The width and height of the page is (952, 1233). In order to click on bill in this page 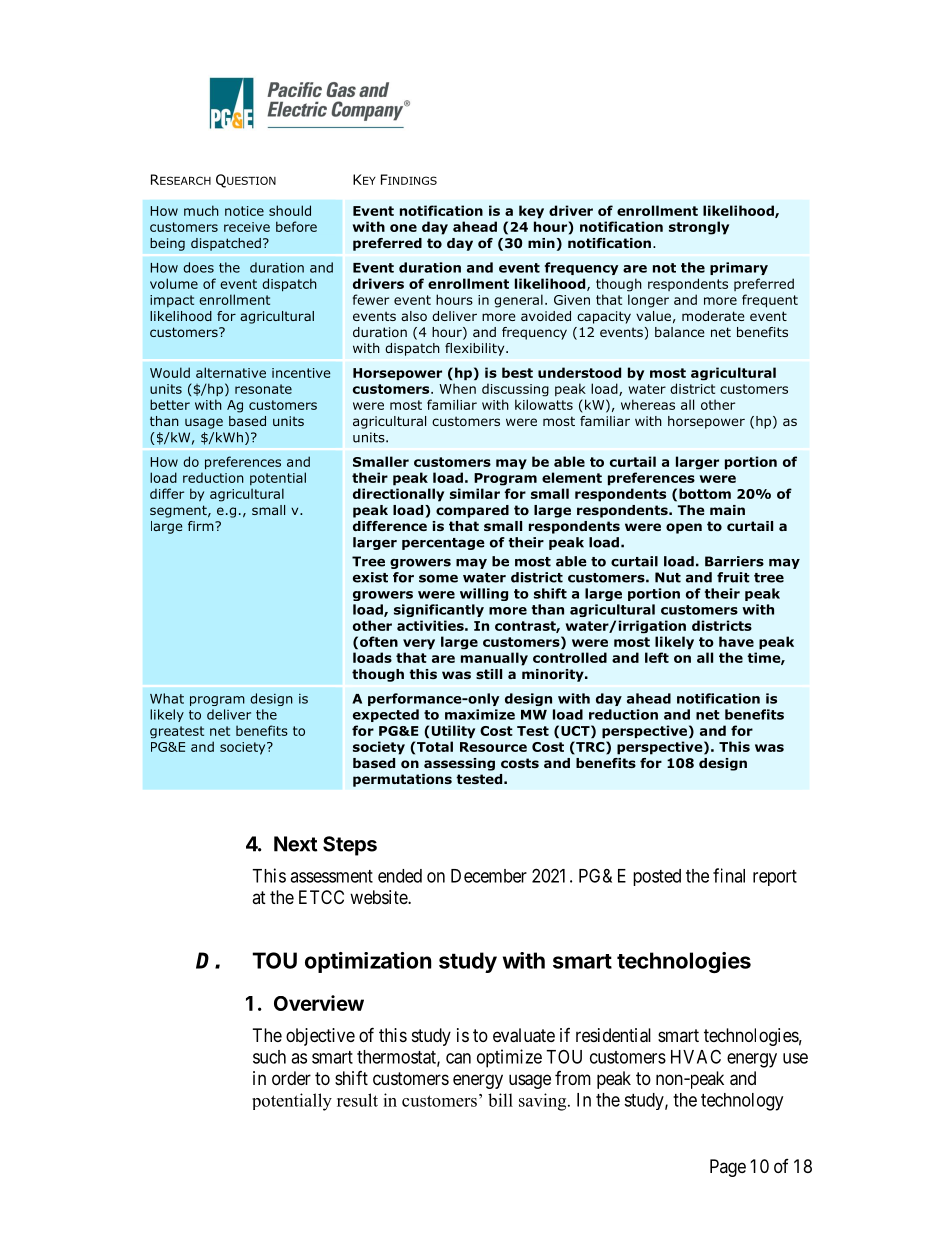, I will do `click(500, 1100)`.
